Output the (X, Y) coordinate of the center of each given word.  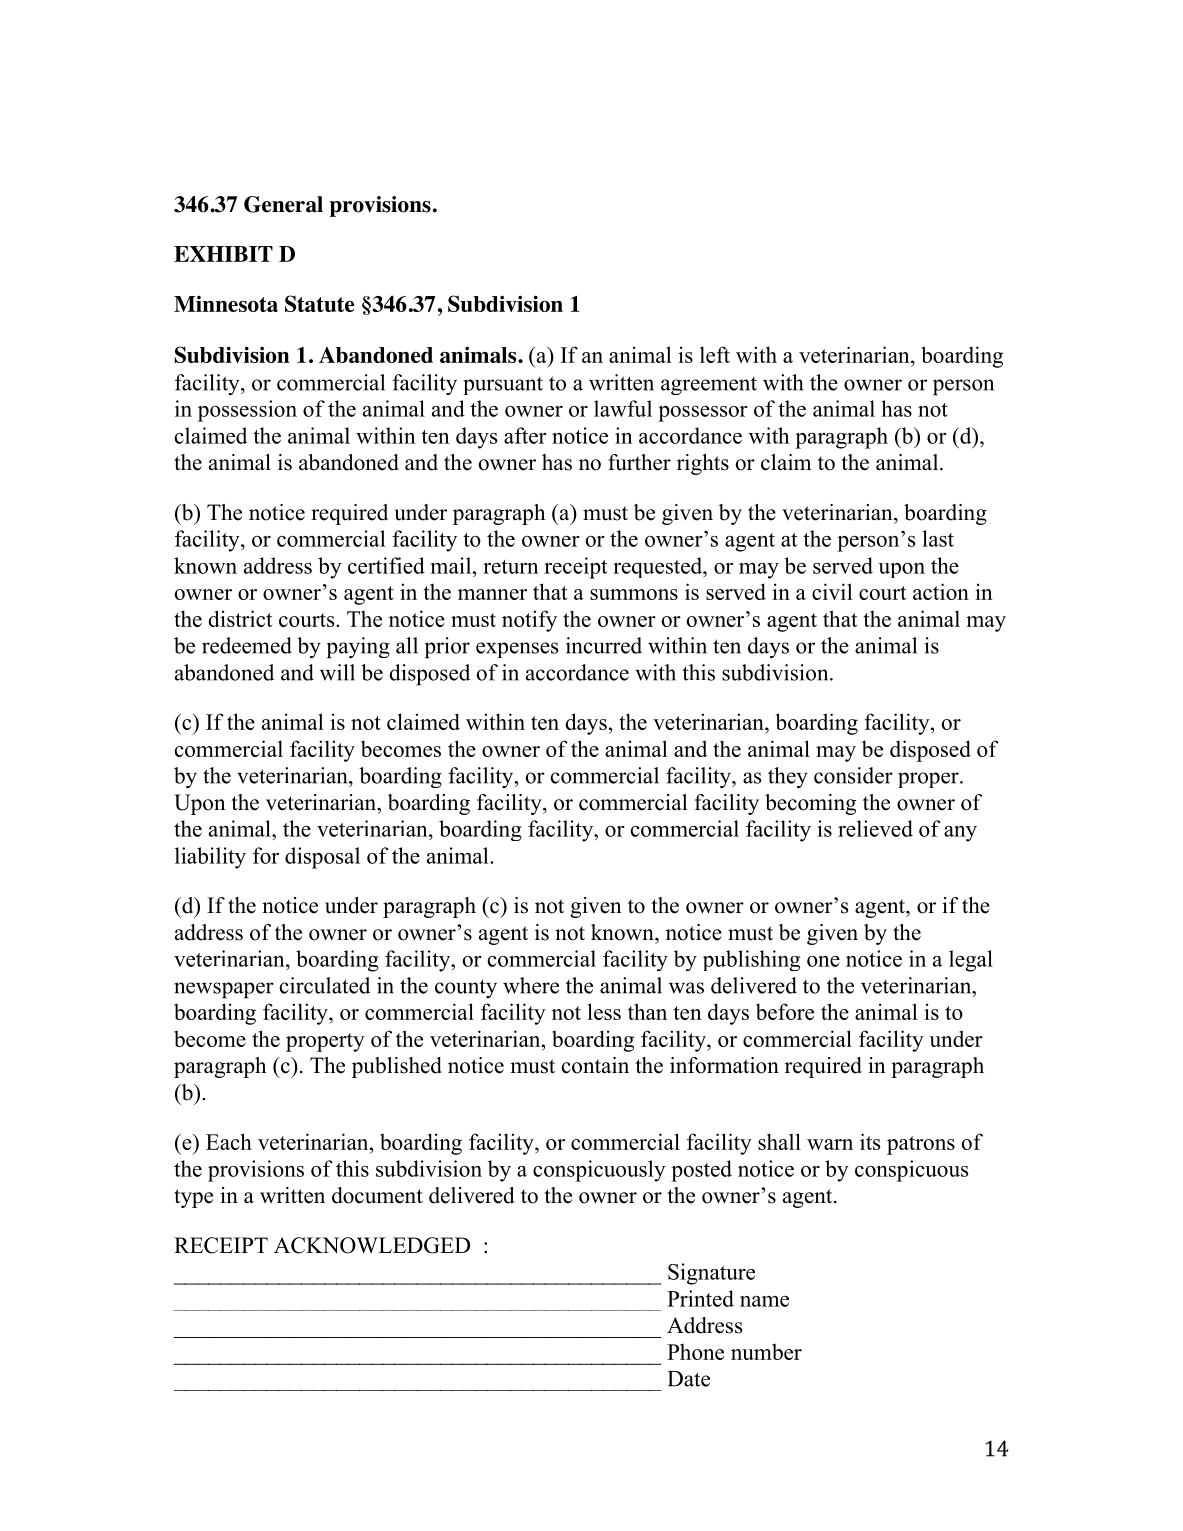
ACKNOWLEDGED (372, 1245)
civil (832, 591)
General (283, 204)
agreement (709, 386)
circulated (325, 985)
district (240, 618)
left (715, 354)
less (604, 1011)
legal (971, 961)
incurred (604, 645)
